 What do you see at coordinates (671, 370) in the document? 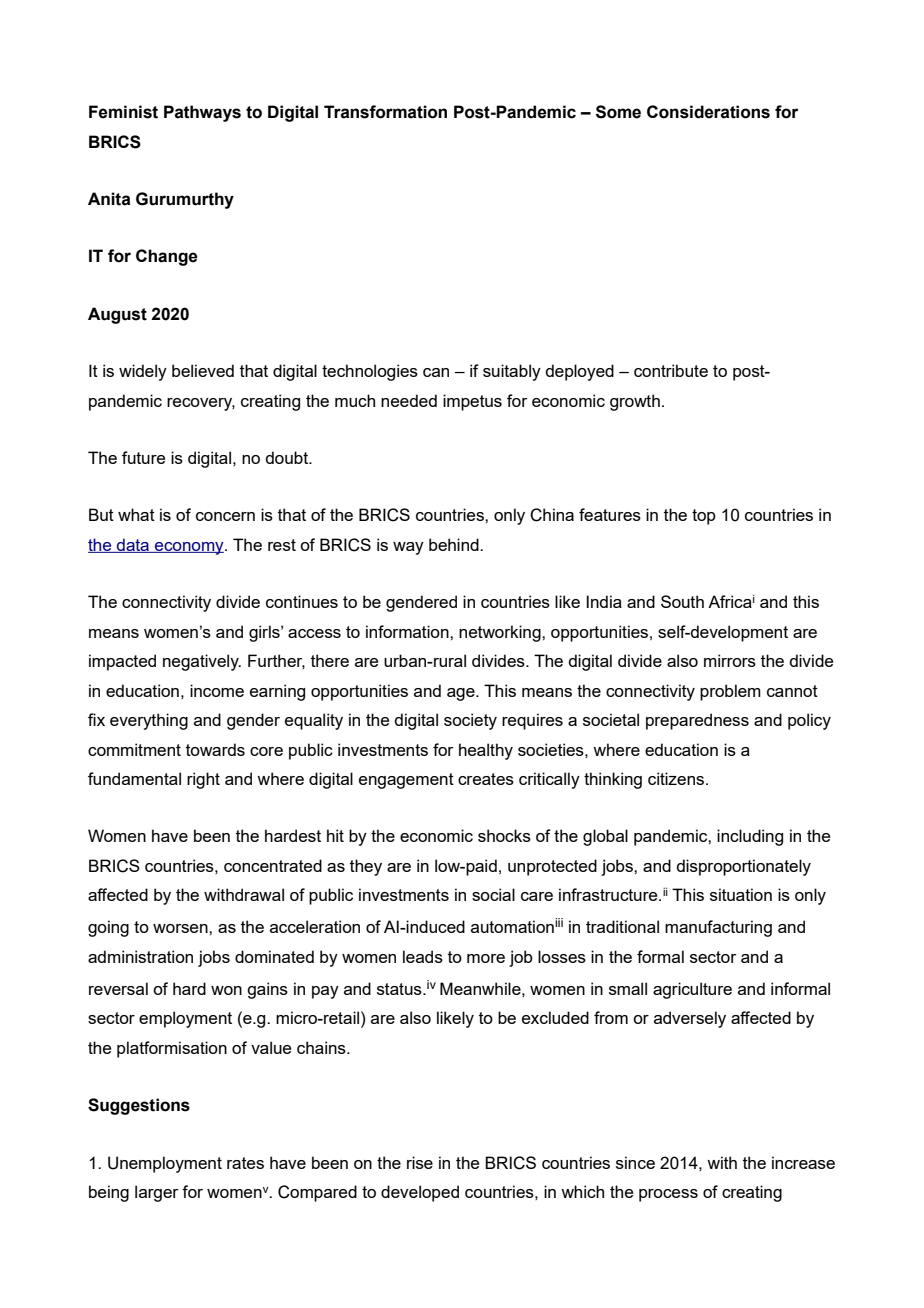
I see `contribute` at bounding box center [671, 370].
